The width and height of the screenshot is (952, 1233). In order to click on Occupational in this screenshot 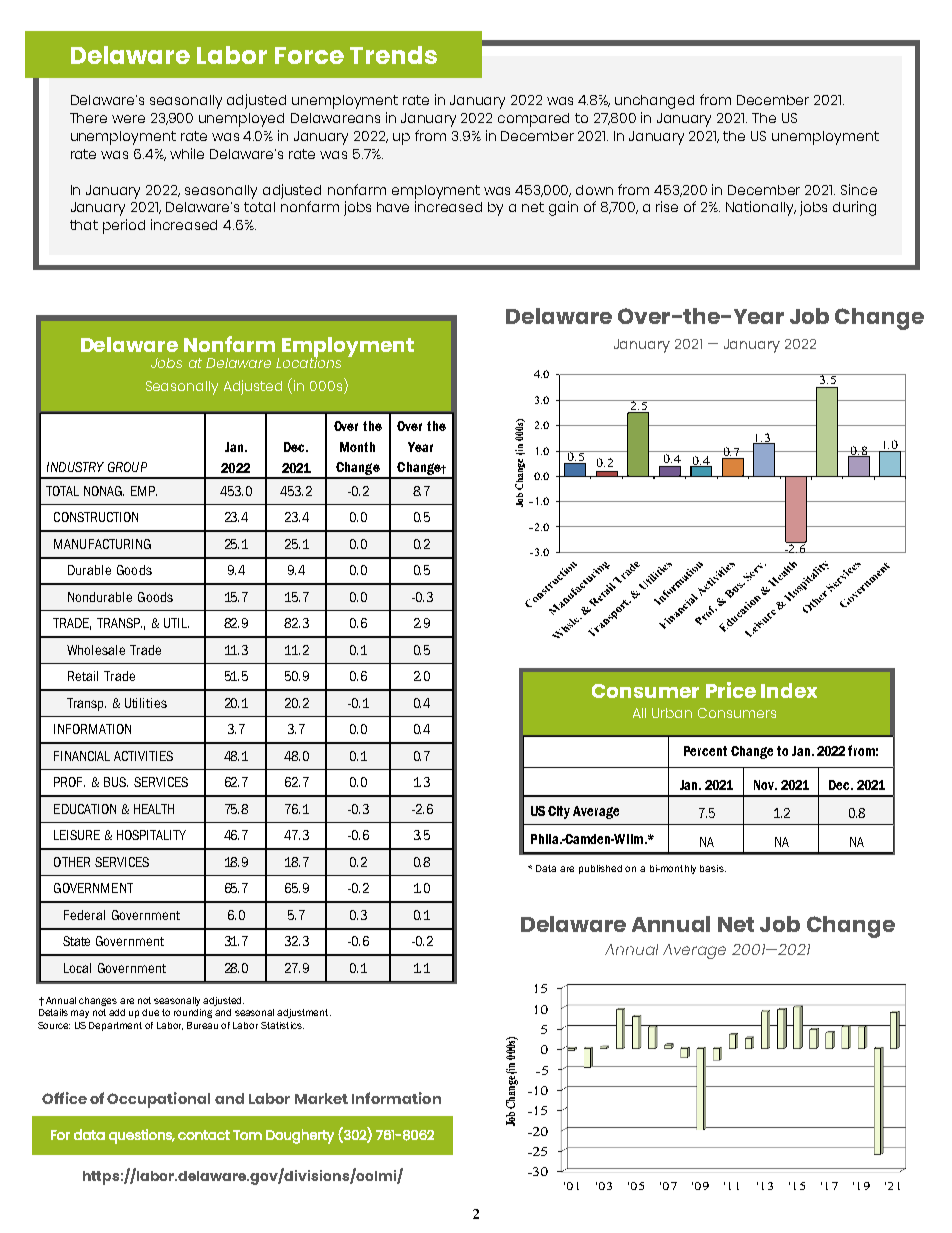, I will do `click(158, 1100)`.
